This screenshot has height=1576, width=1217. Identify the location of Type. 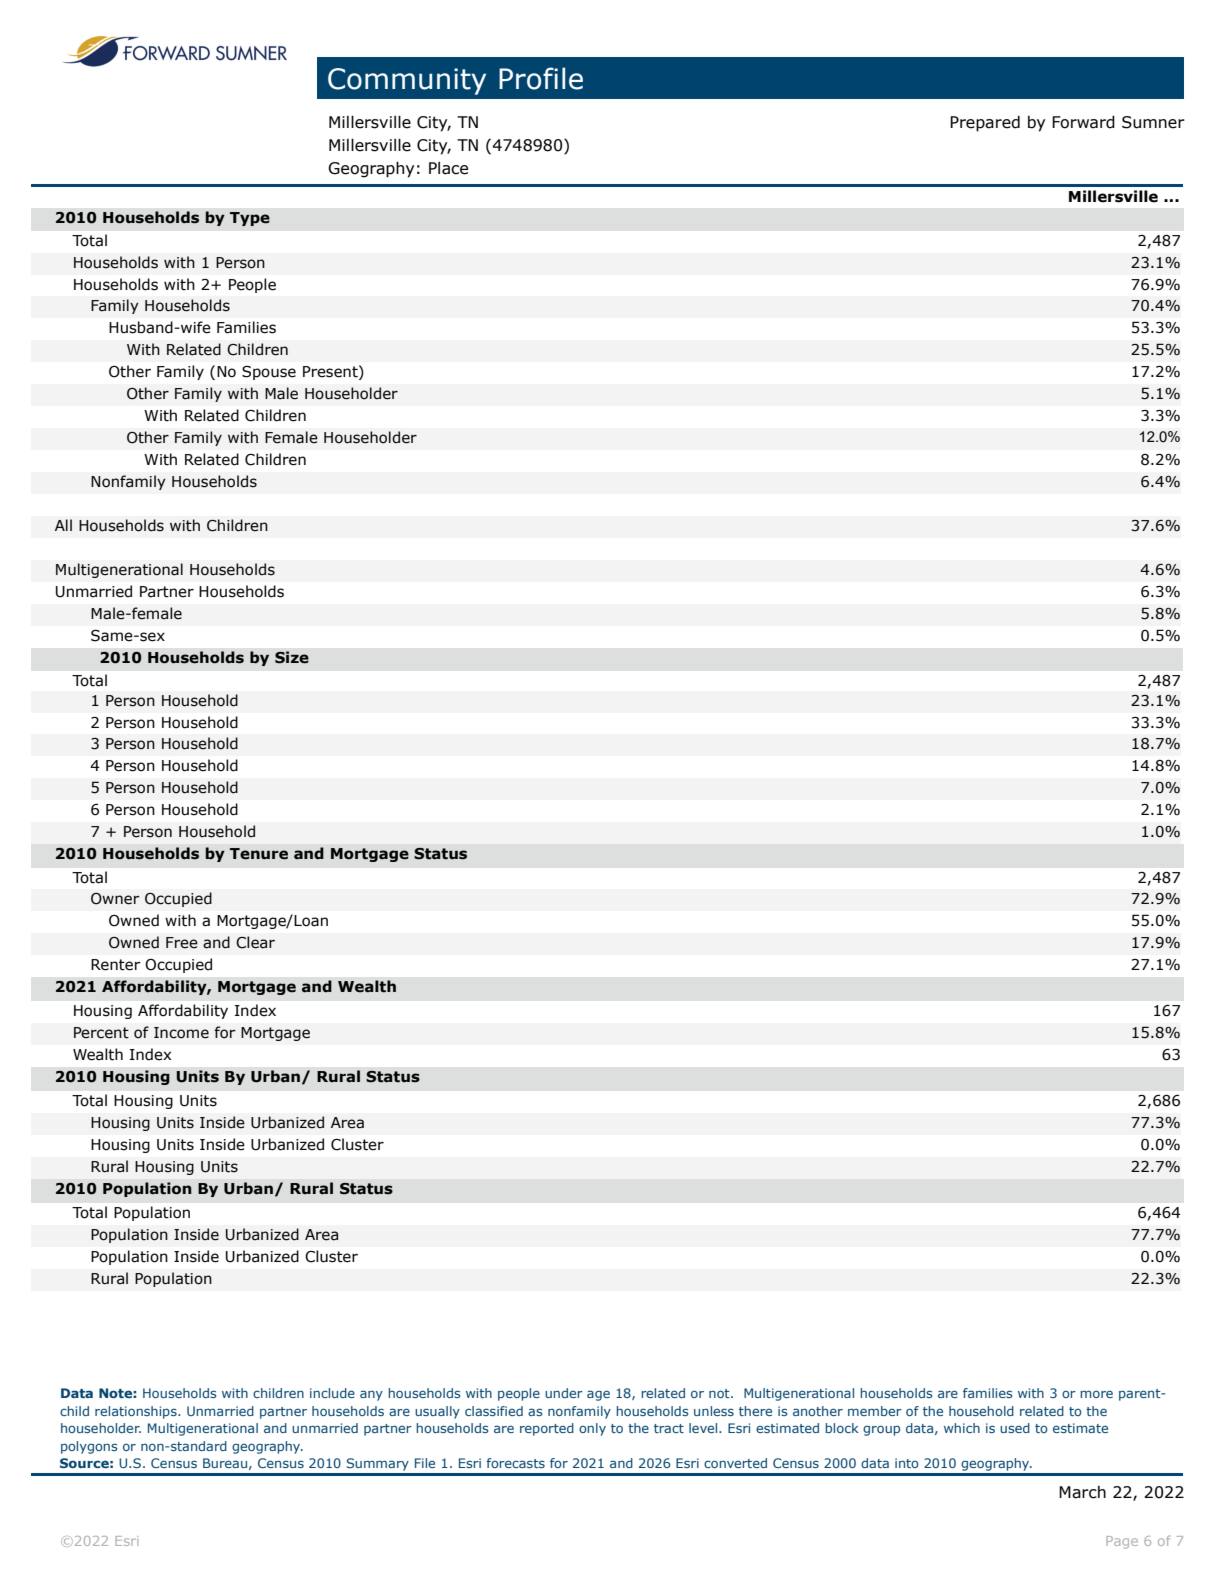
(250, 219).
